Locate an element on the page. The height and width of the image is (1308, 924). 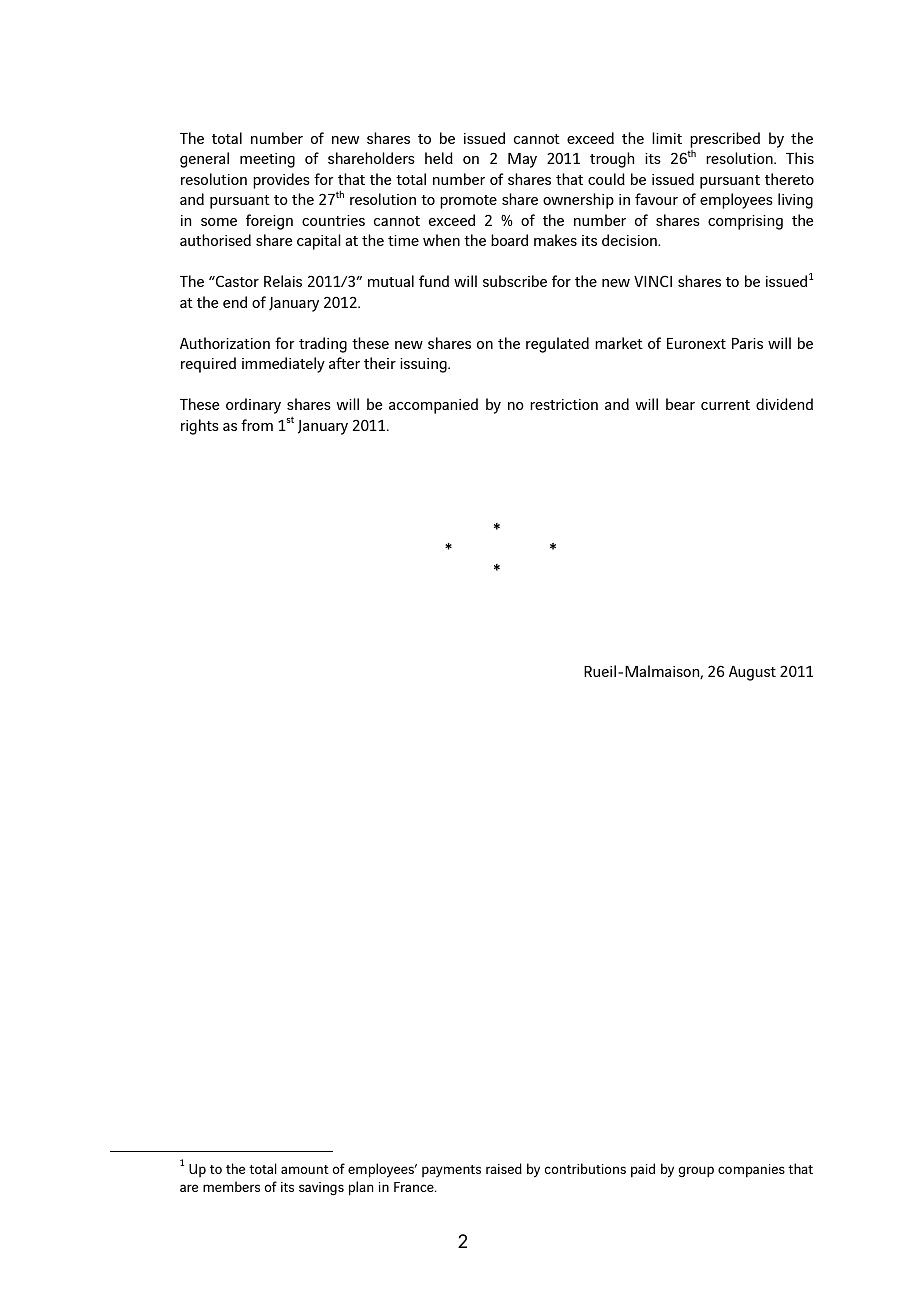
from is located at coordinates (257, 425).
